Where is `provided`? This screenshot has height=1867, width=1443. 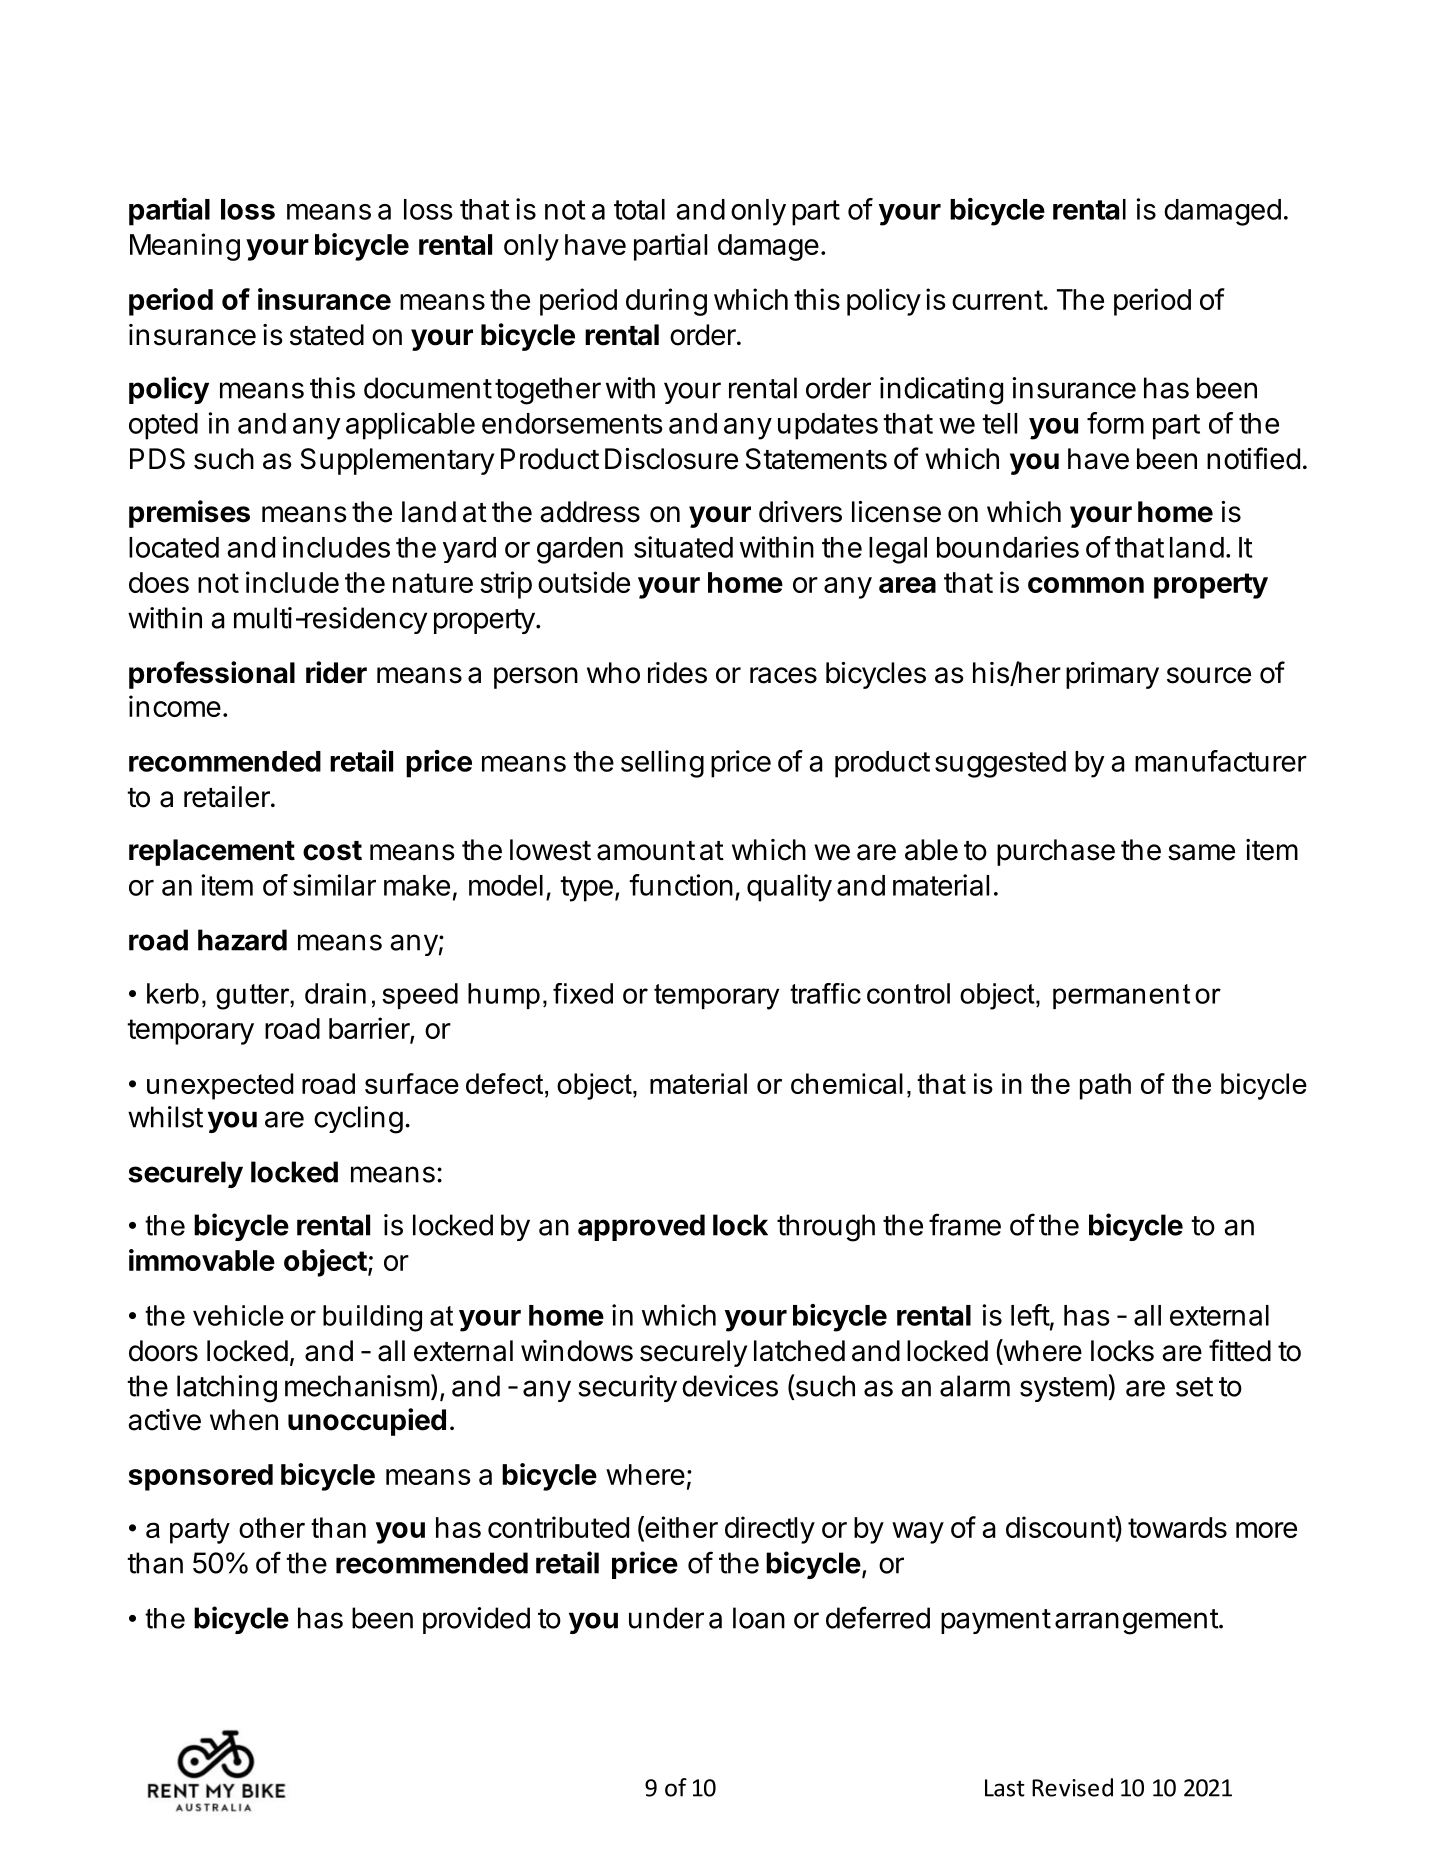
provided is located at coordinates (476, 1620).
